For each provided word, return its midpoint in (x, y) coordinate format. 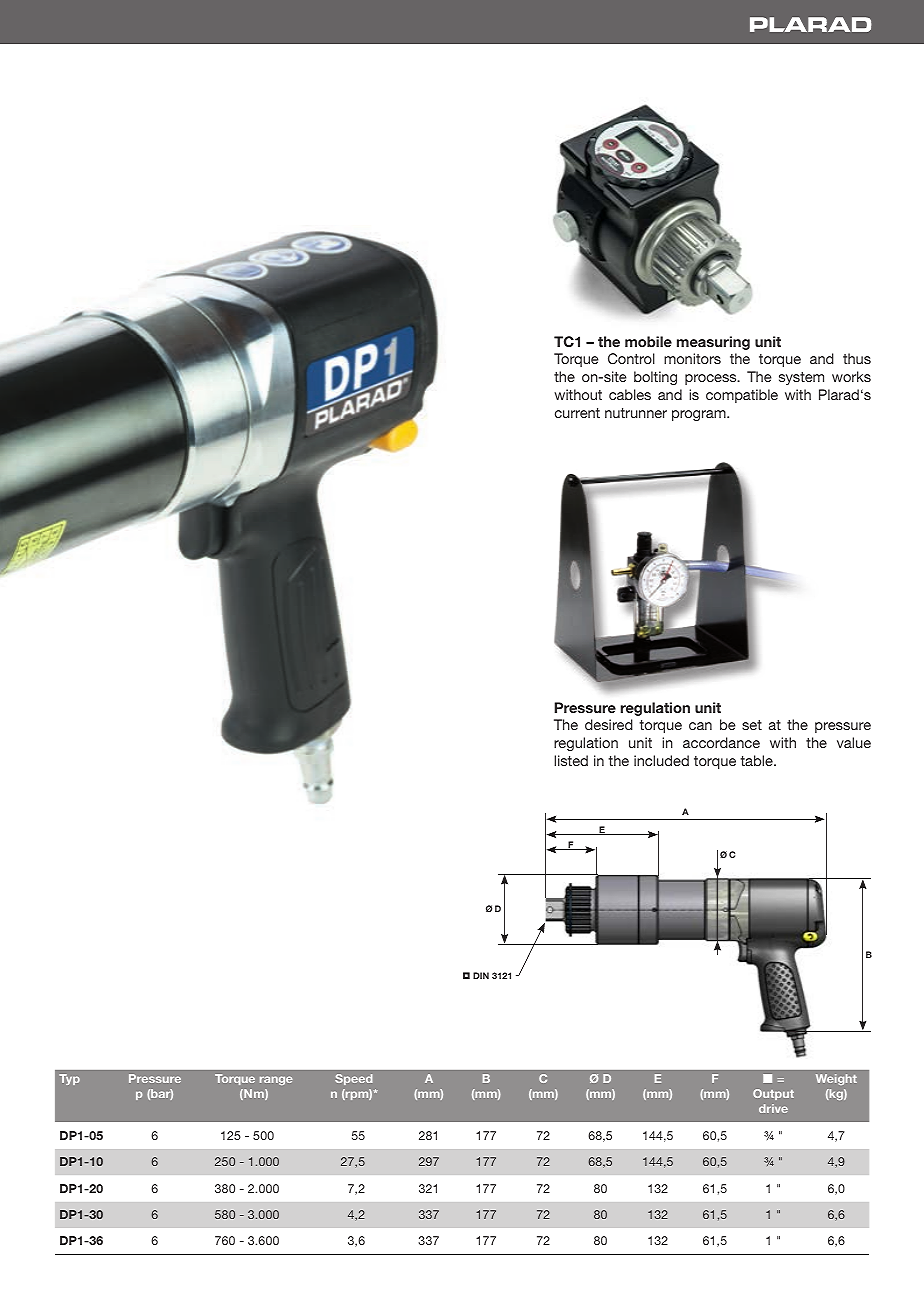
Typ (69, 1079)
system (801, 378)
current (577, 413)
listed (571, 760)
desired (609, 724)
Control (631, 358)
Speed (353, 1079)
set (752, 725)
